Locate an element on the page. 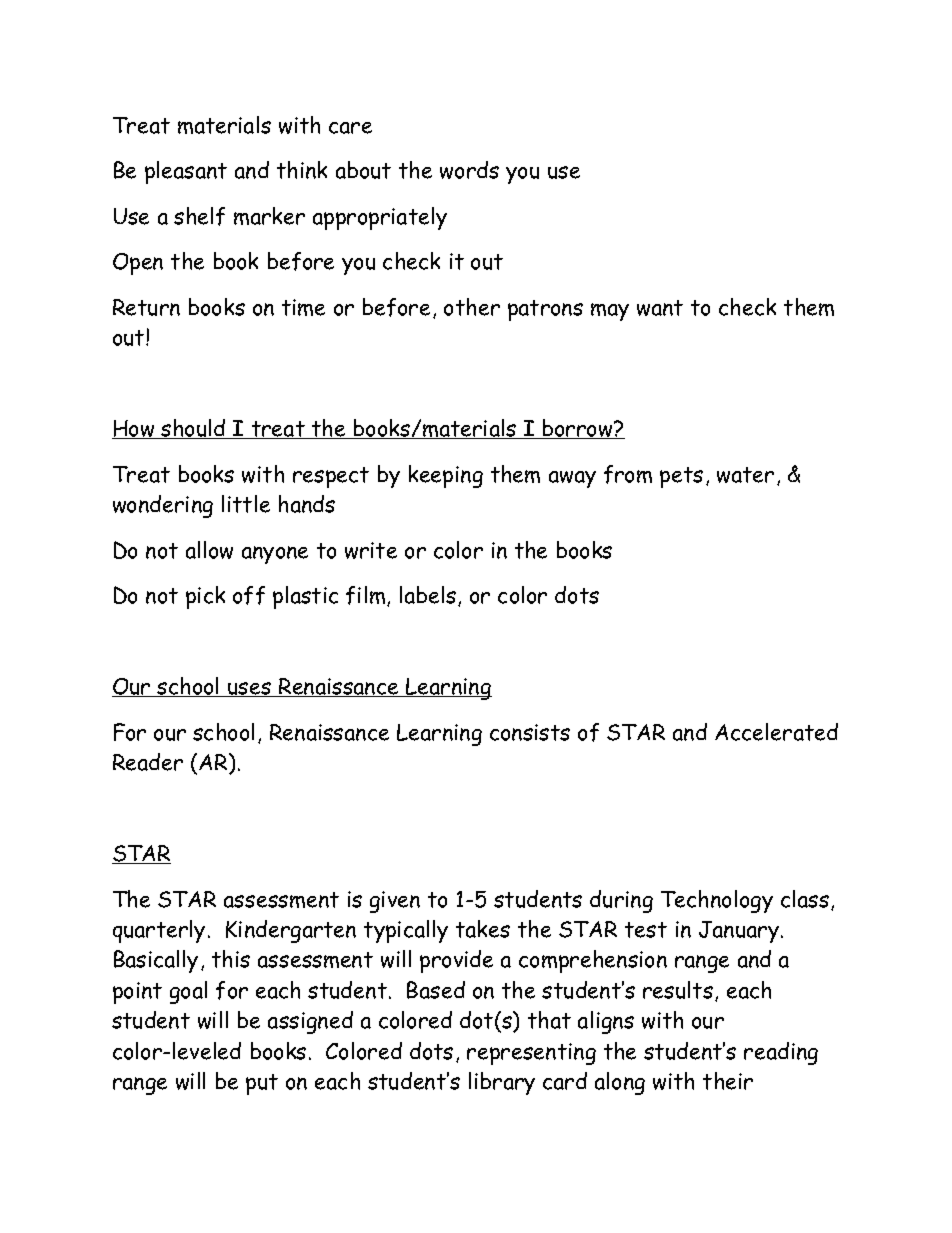 This document has width=952, height=1233. Technology is located at coordinates (717, 901).
